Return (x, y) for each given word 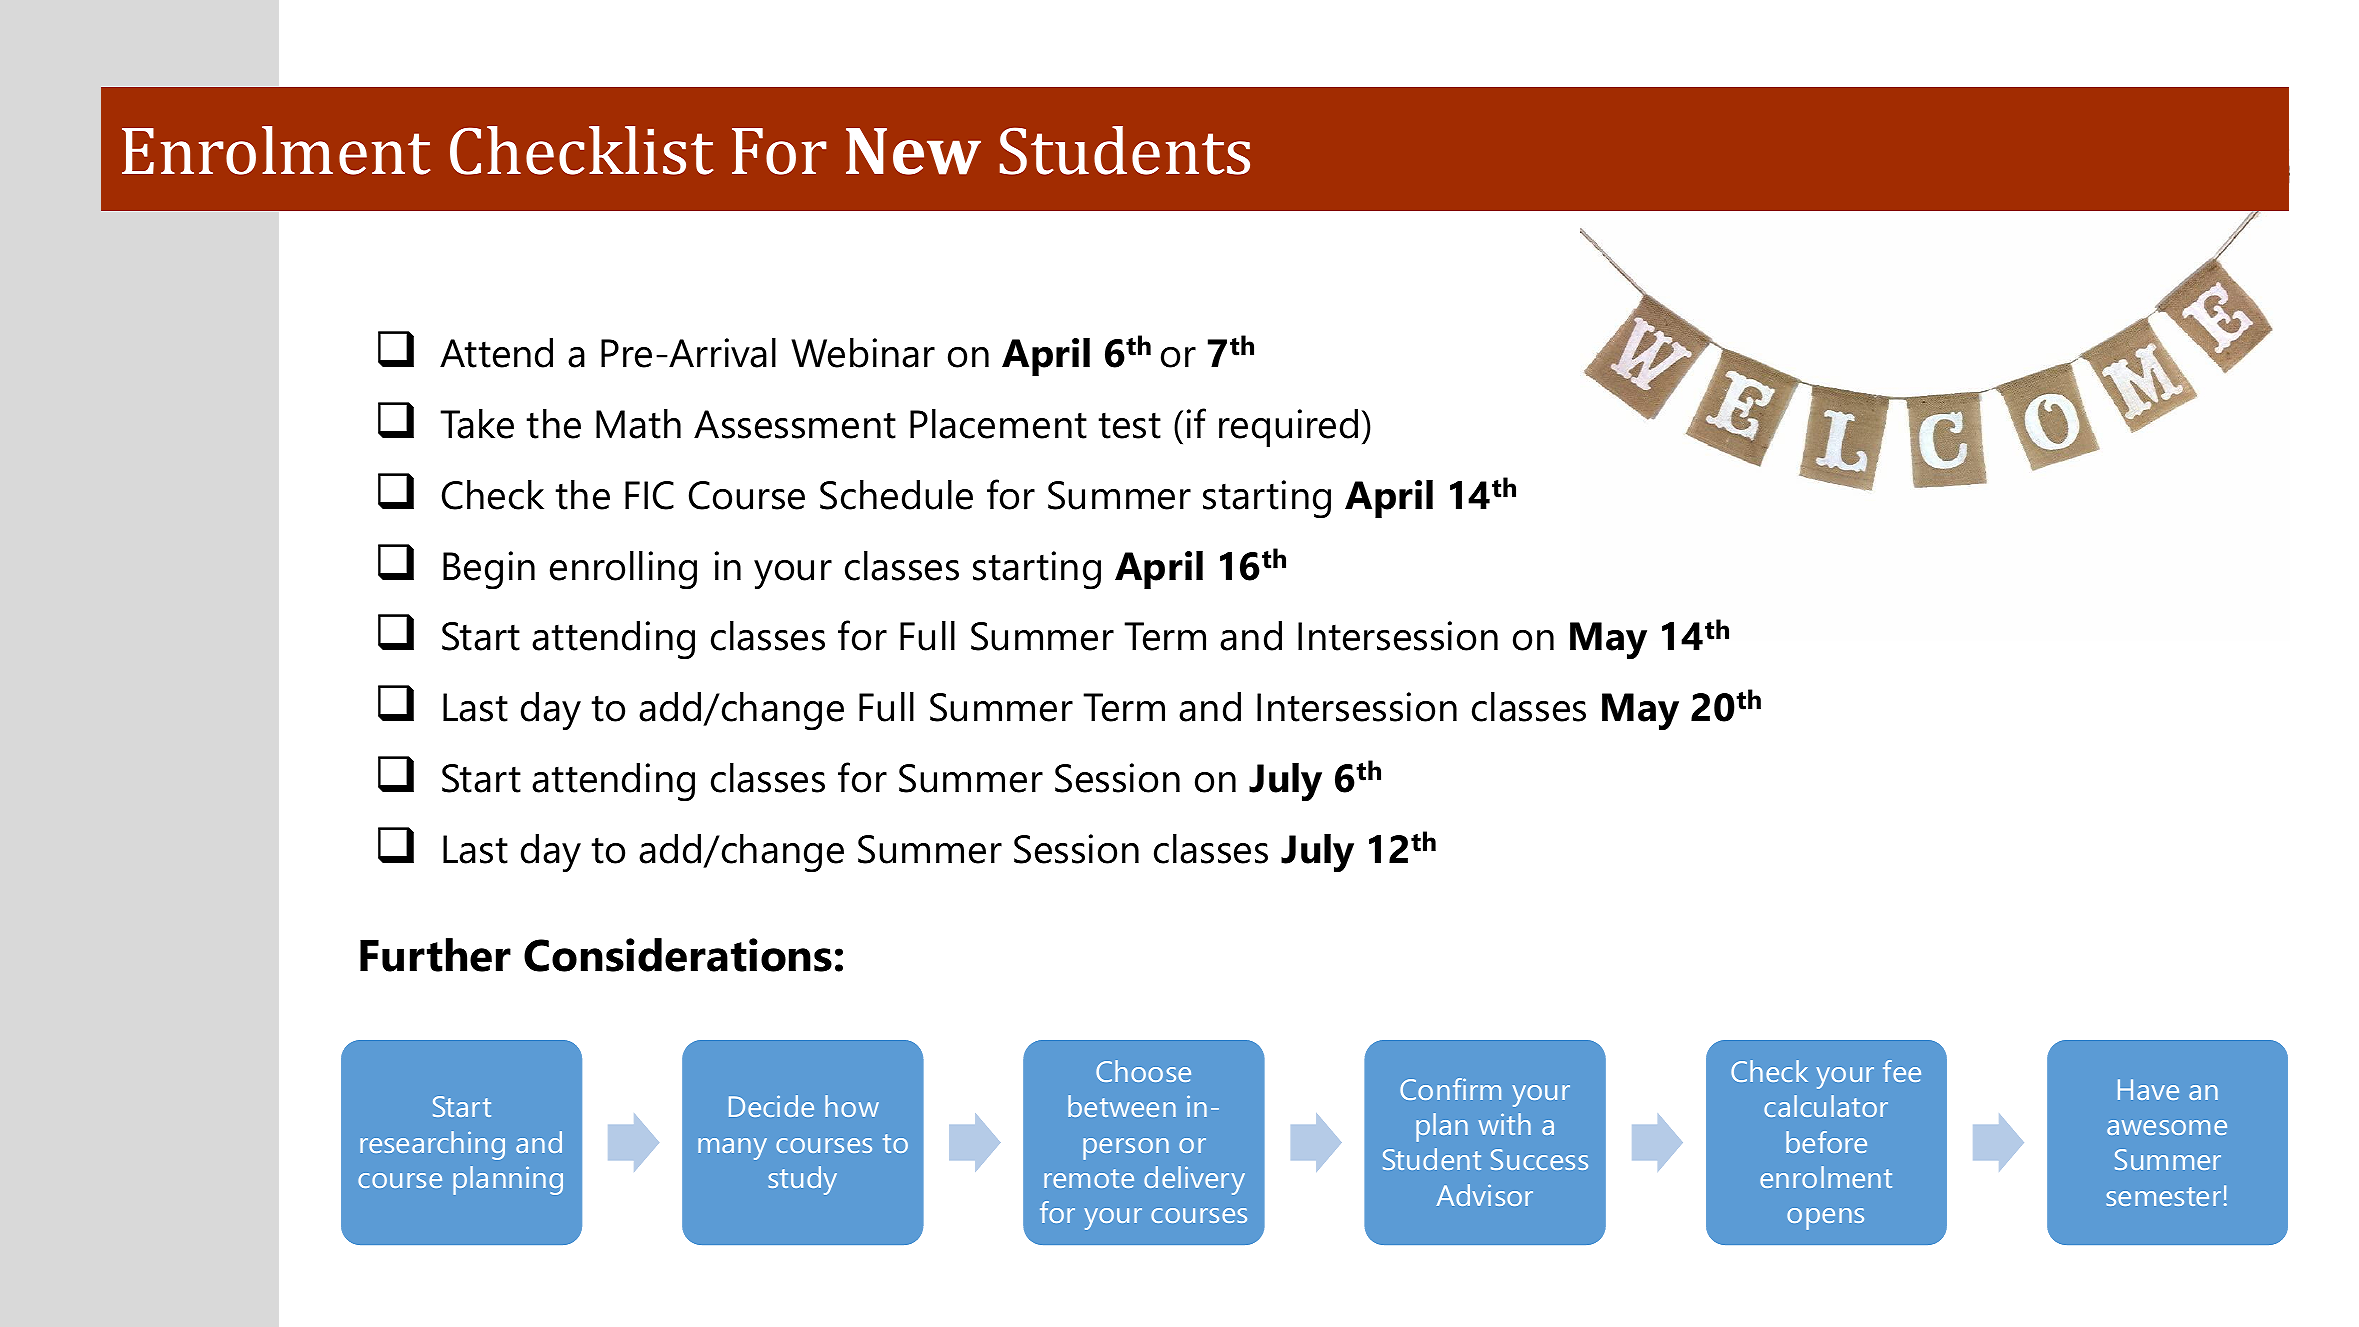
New (913, 151)
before (1826, 1142)
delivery (1194, 1180)
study (802, 1180)
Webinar (863, 353)
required (1288, 428)
